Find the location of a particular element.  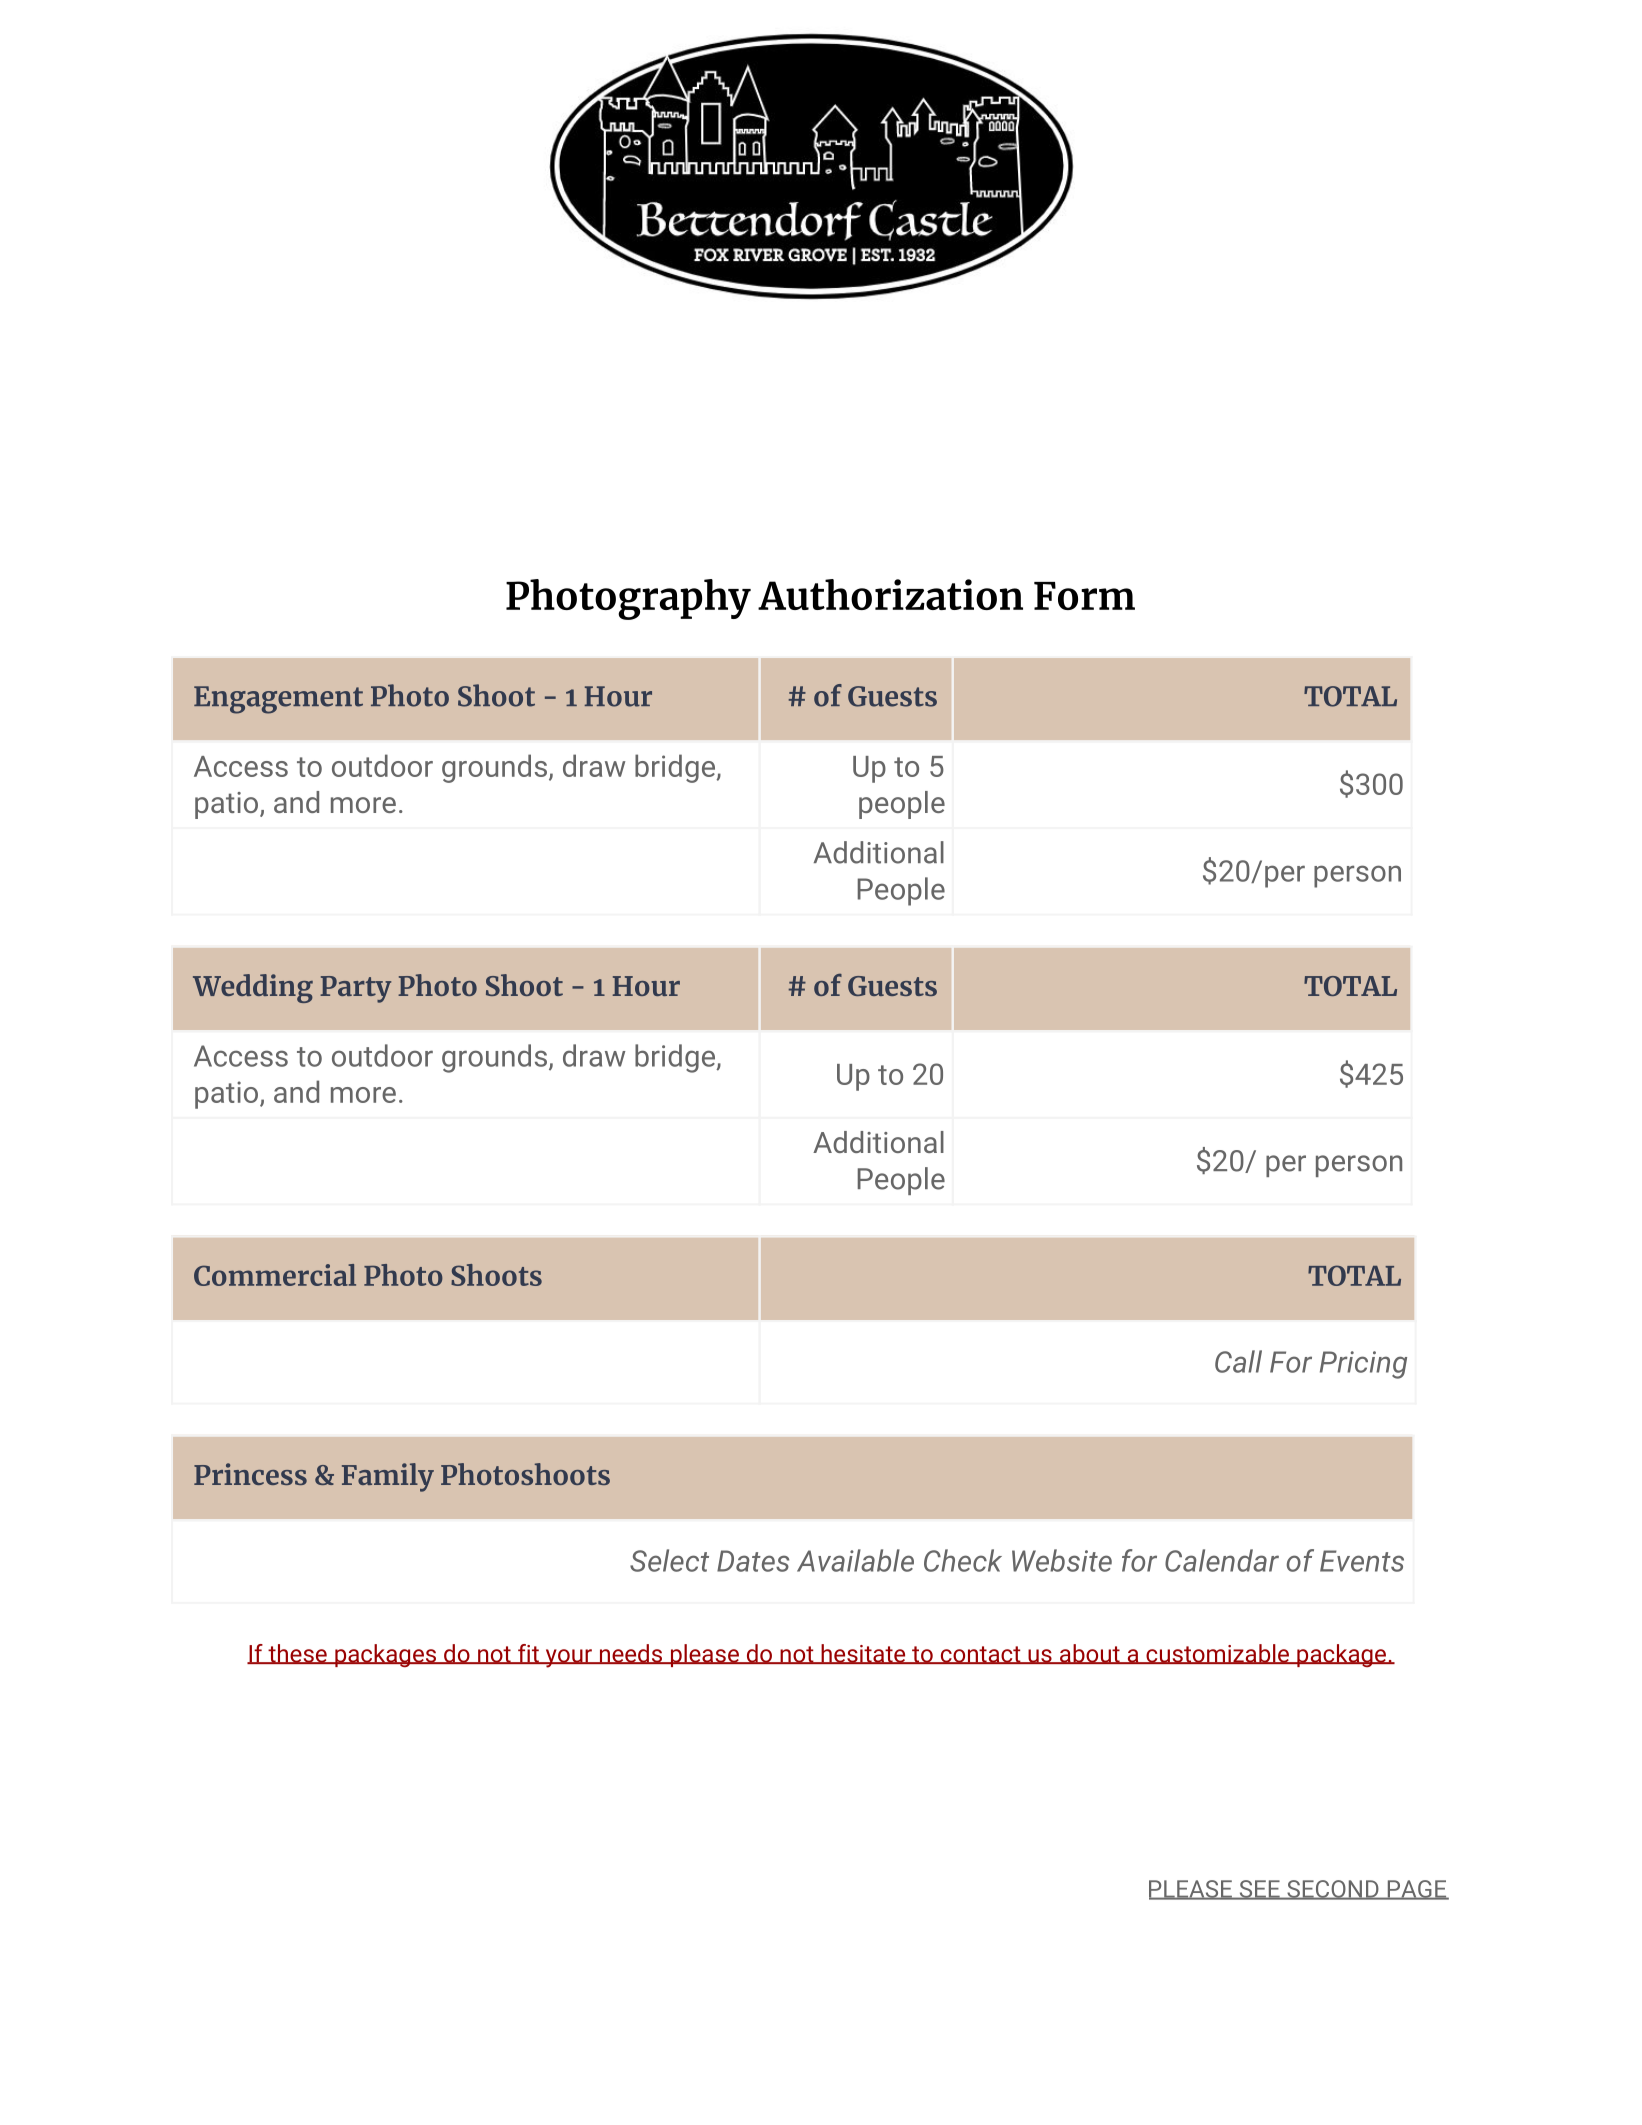

SEE is located at coordinates (1259, 1890).
